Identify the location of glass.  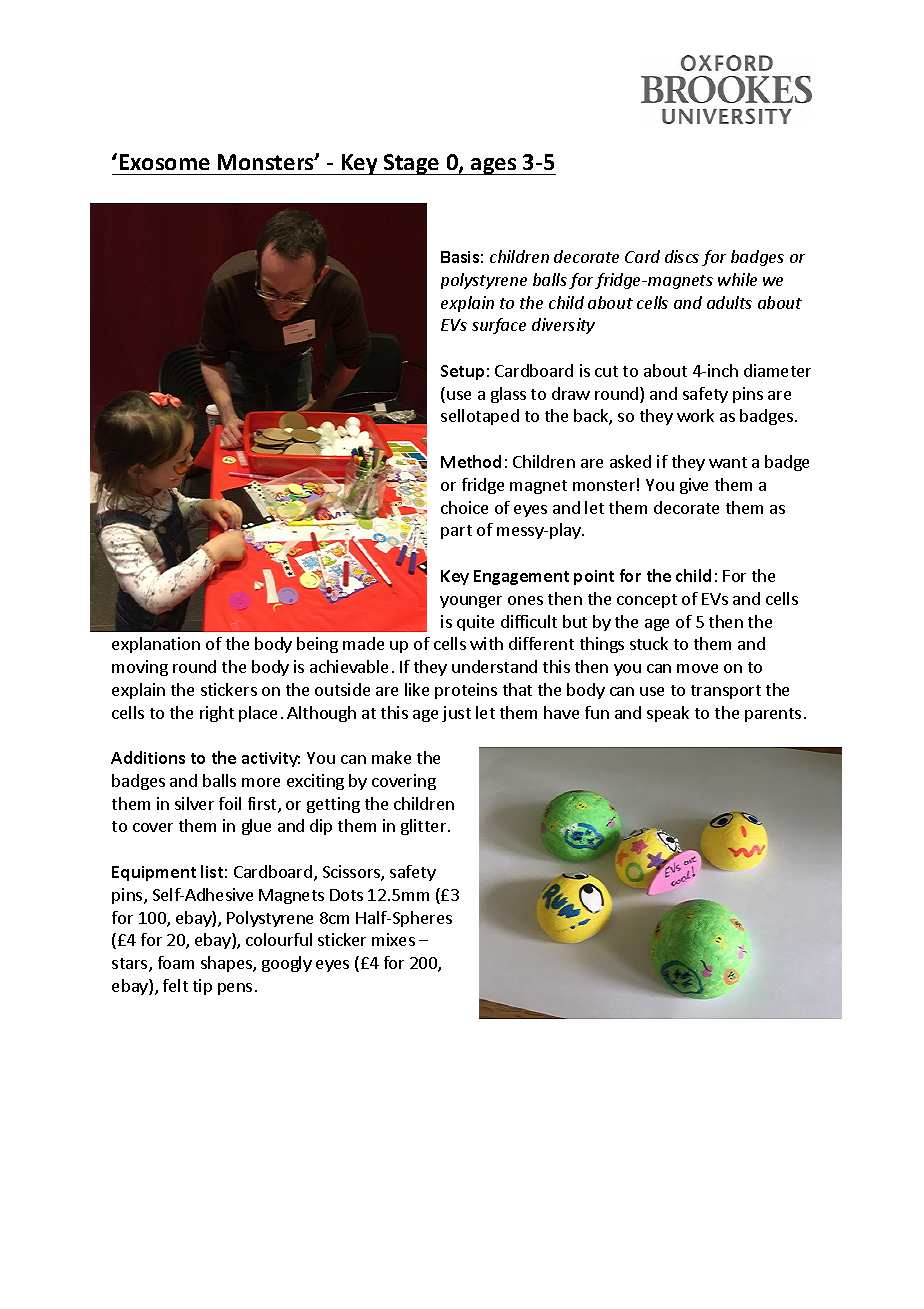
(508, 395).
